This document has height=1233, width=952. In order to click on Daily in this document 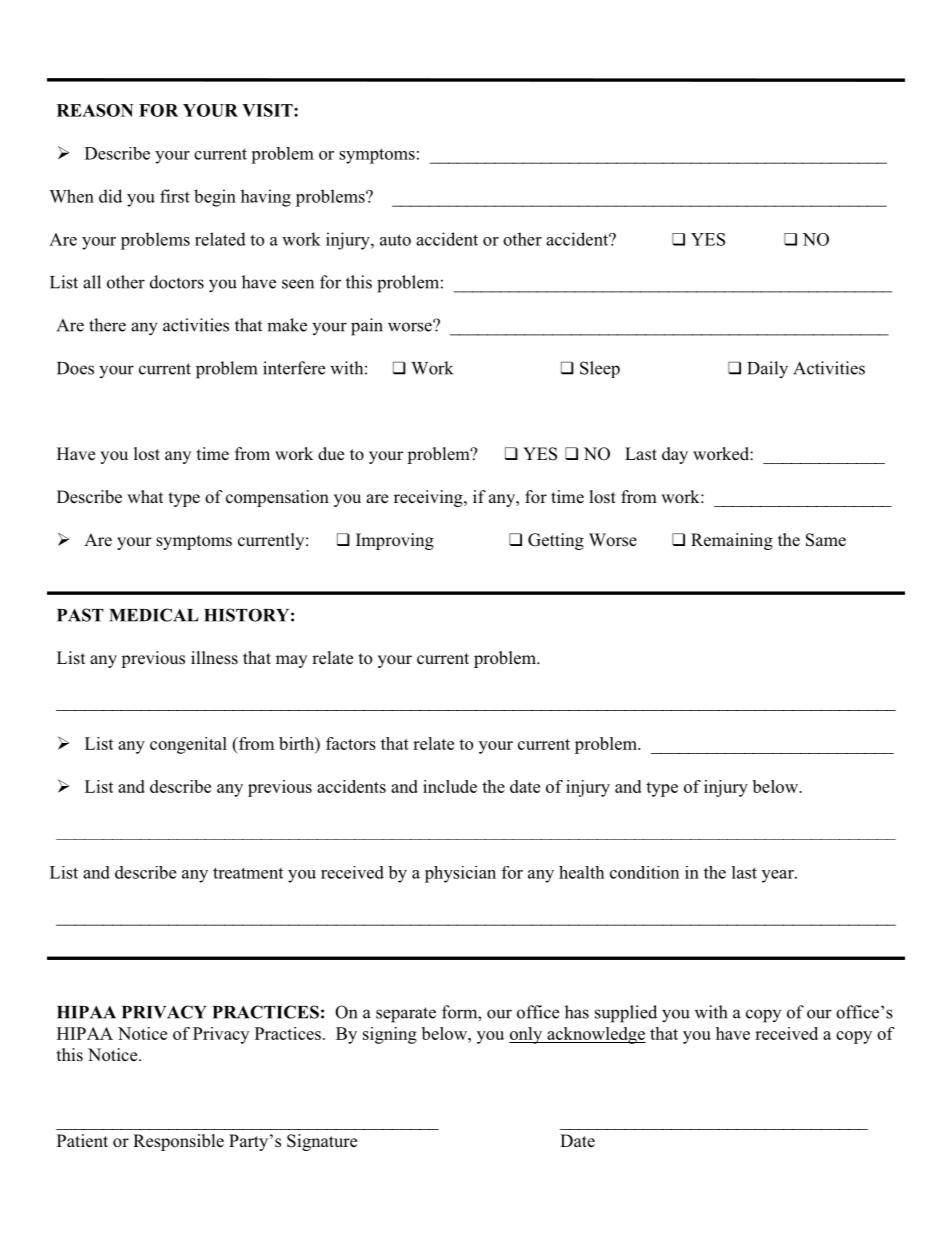, I will do `click(767, 369)`.
